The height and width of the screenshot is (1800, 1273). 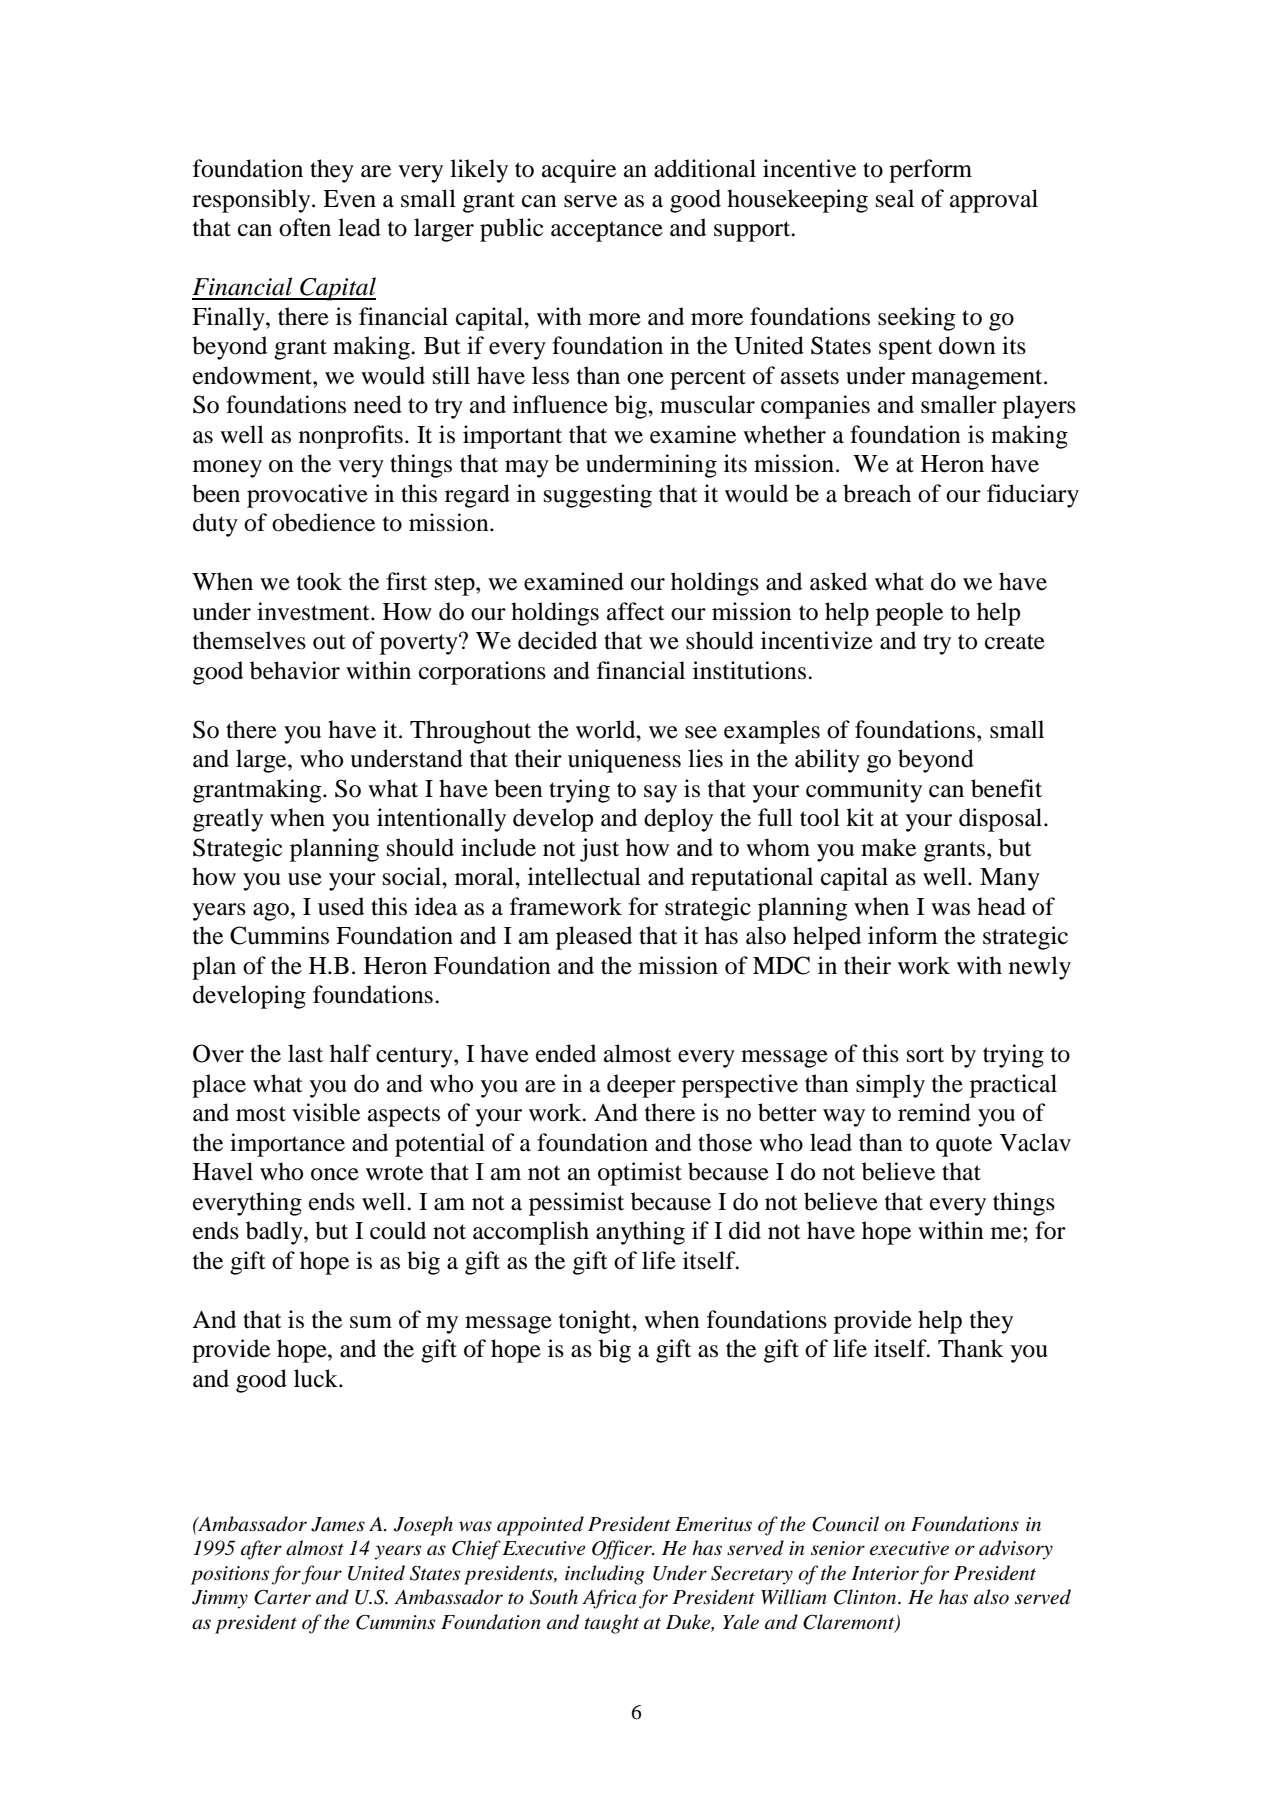 What do you see at coordinates (641, 1086) in the screenshot?
I see `deeper` at bounding box center [641, 1086].
